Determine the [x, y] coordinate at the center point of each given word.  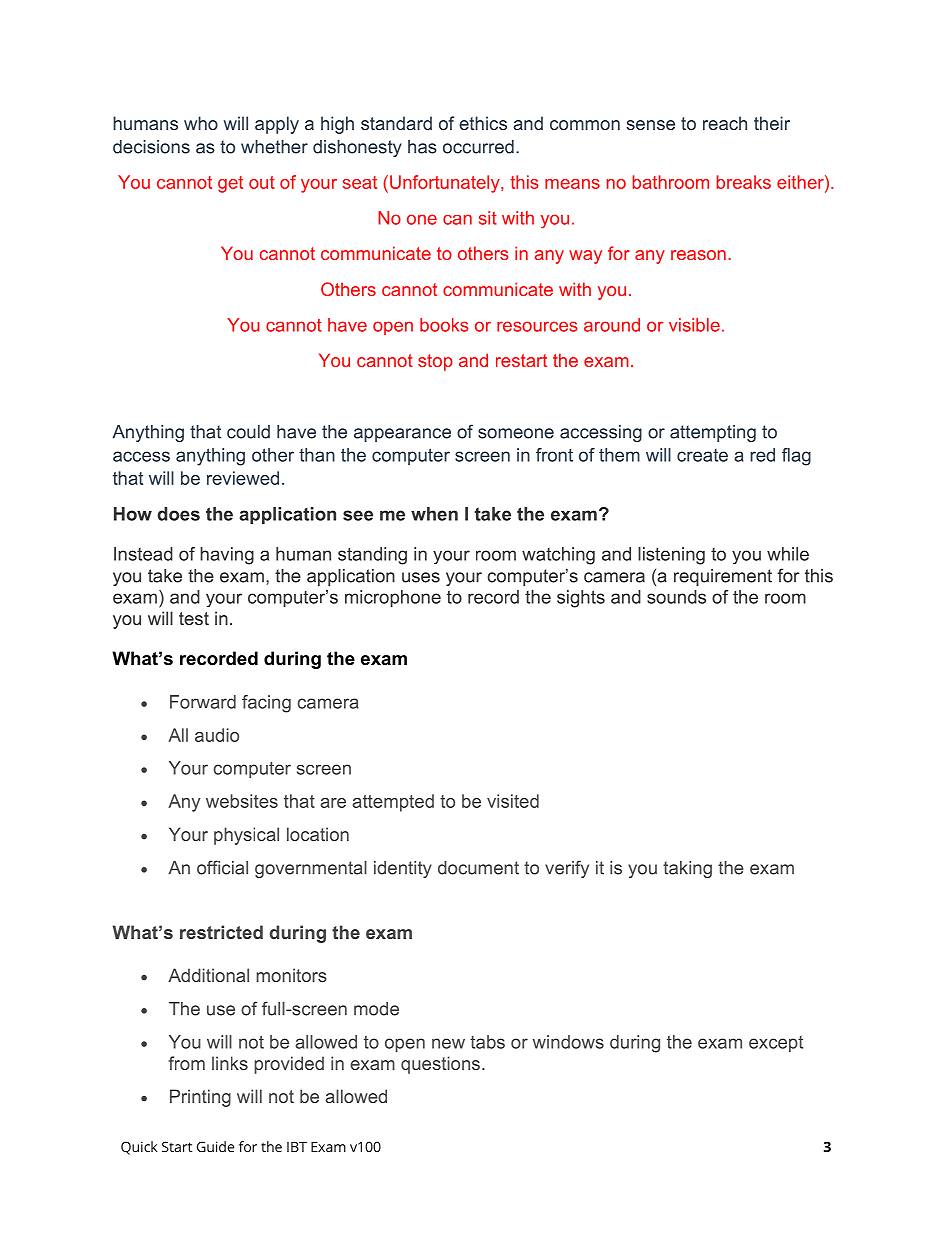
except [776, 1044]
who [201, 123]
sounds [676, 597]
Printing [200, 1098]
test [194, 618]
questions [440, 1065]
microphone [393, 598]
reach [725, 123]
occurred [478, 147]
